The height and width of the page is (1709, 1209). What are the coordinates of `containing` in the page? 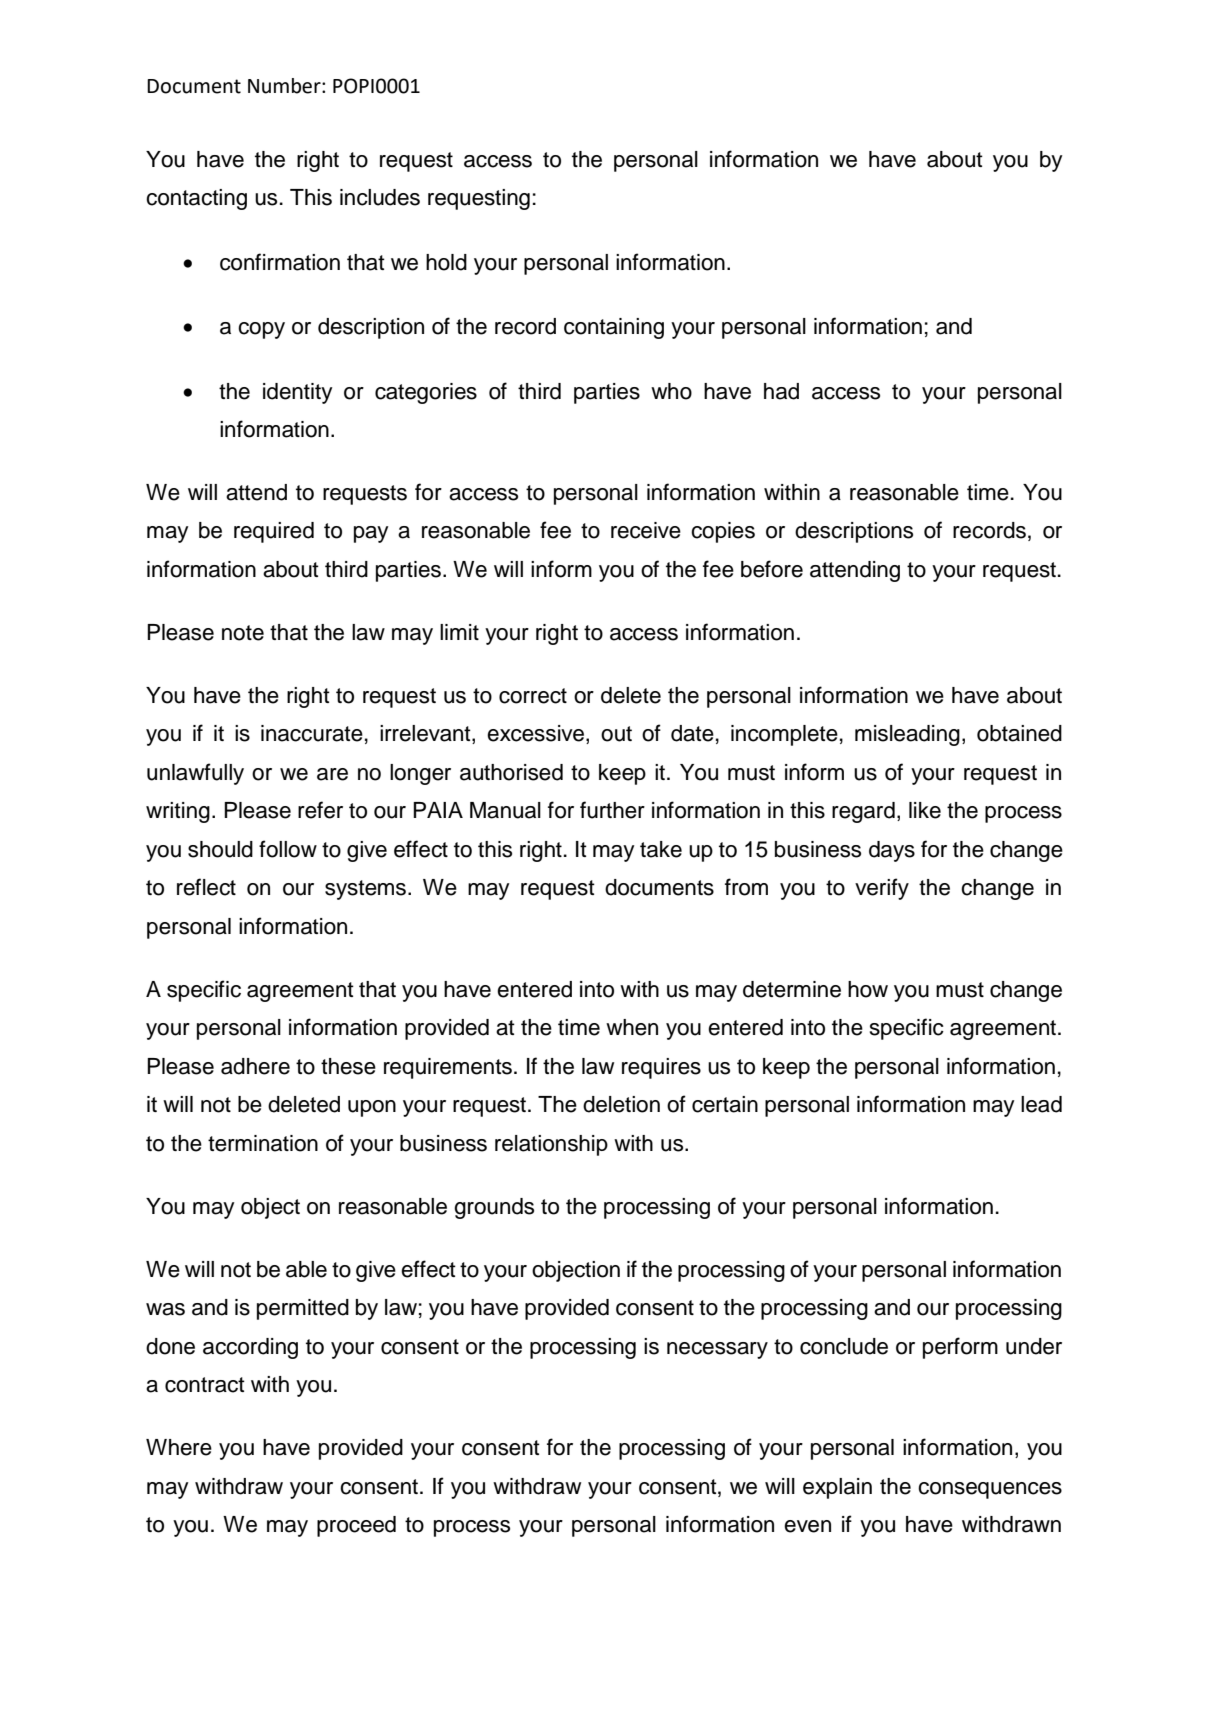 It's located at (614, 328).
